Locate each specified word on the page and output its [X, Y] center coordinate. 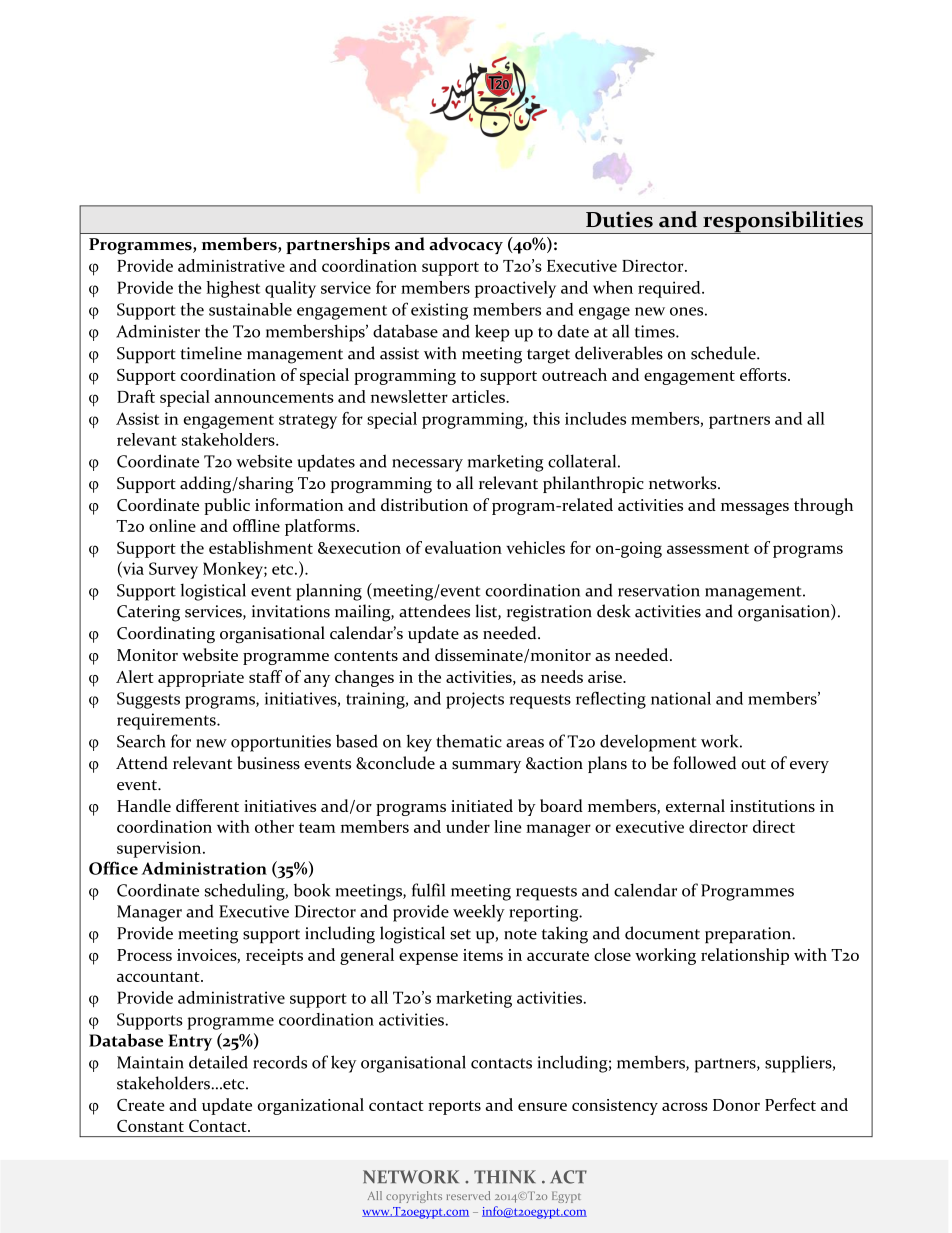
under [468, 826]
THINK [505, 1176]
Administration [204, 868]
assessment [708, 549]
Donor [736, 1105]
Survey [173, 570]
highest [233, 289]
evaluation [463, 547]
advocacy [466, 245]
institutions [772, 806]
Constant [150, 1126]
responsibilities [783, 222]
